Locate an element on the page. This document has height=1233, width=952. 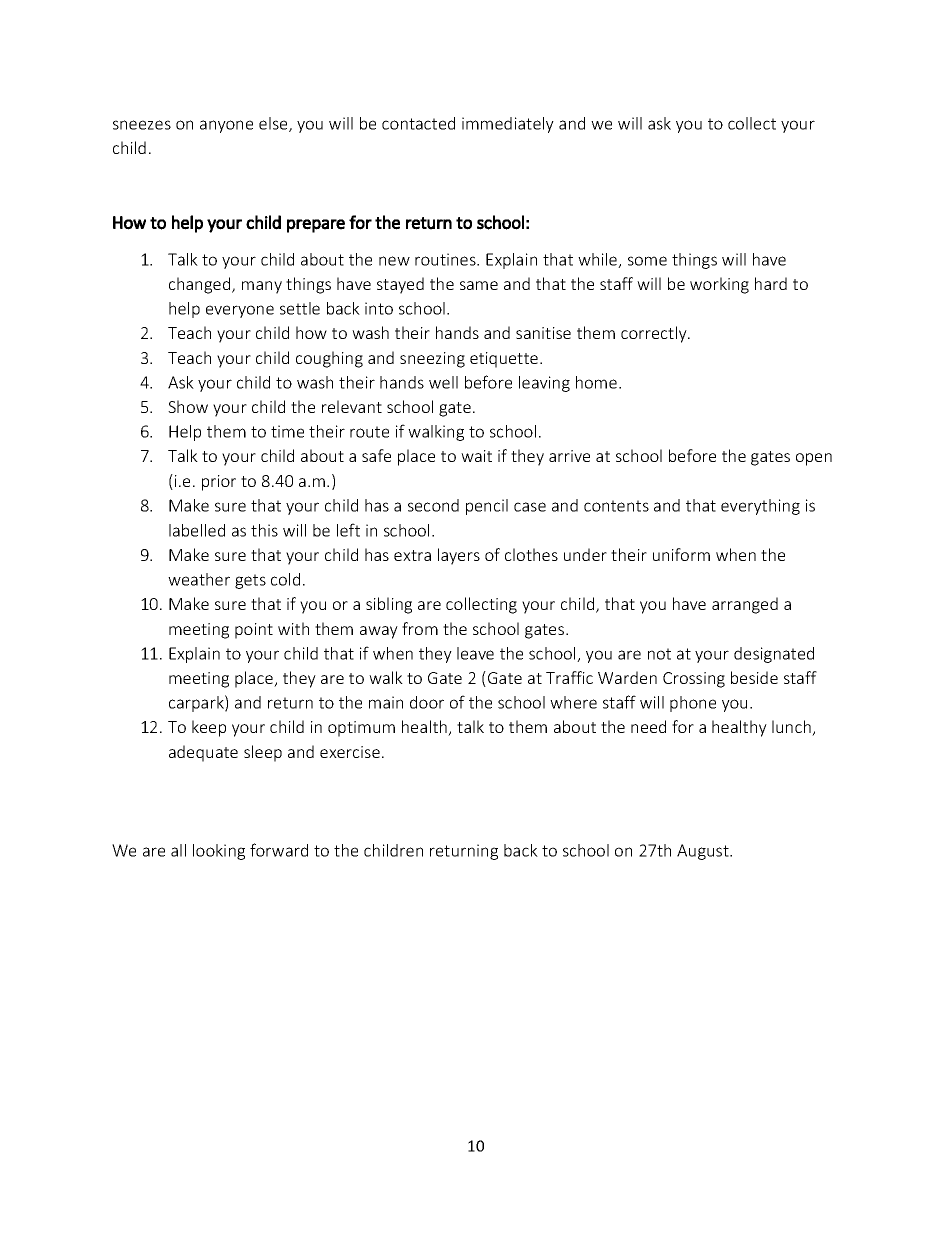
immediately is located at coordinates (508, 125).
